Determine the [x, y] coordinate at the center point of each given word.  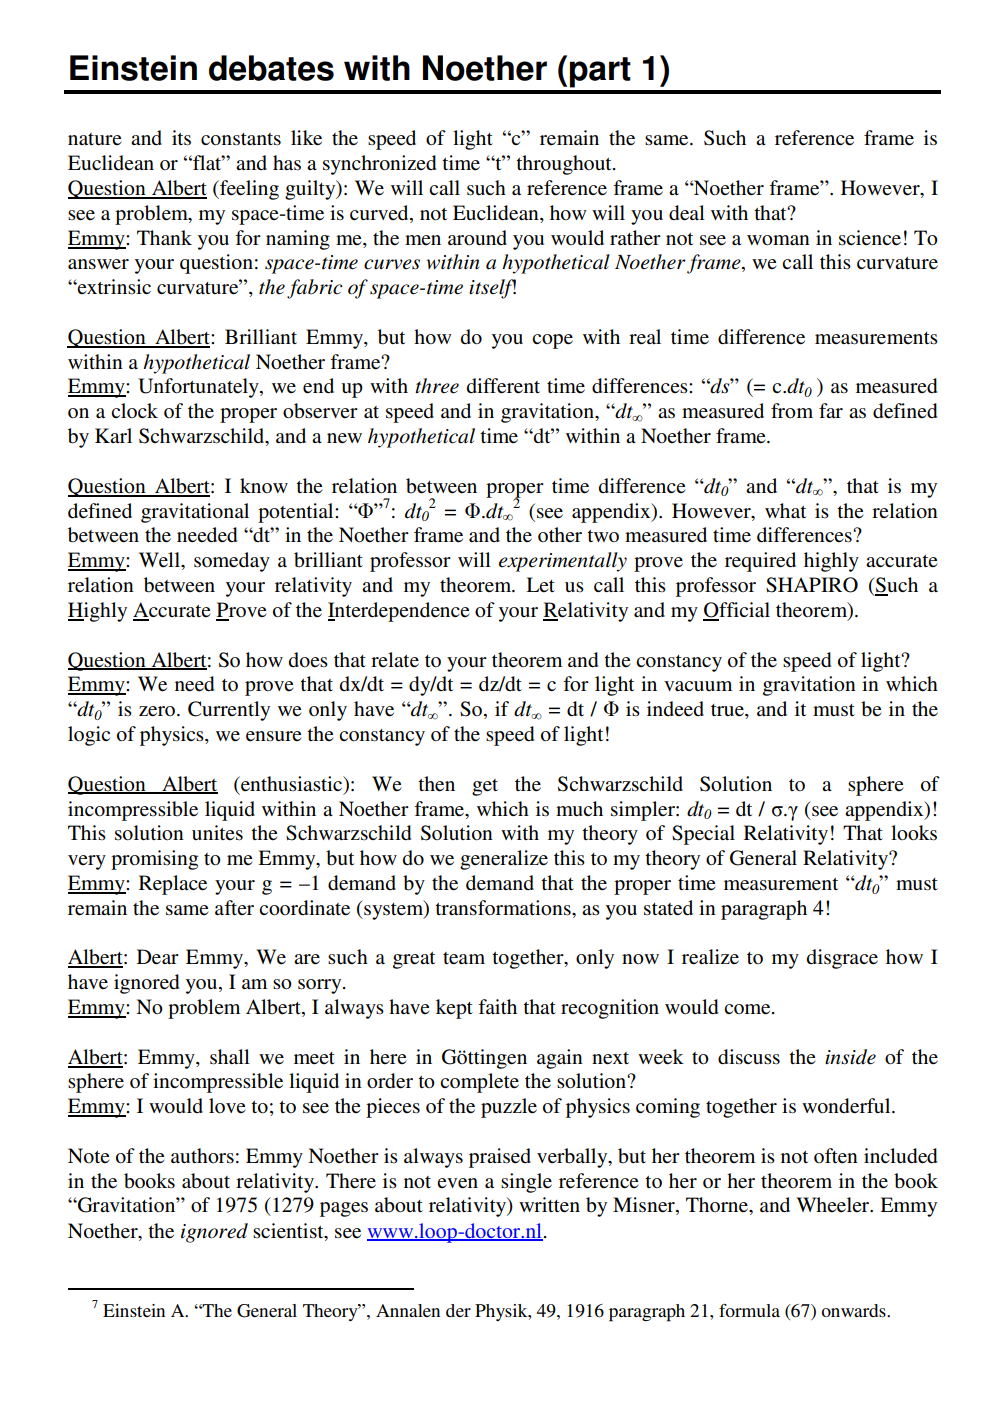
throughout [565, 165]
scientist [289, 1231]
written [549, 1204]
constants [241, 139]
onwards [854, 1310]
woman [778, 240]
